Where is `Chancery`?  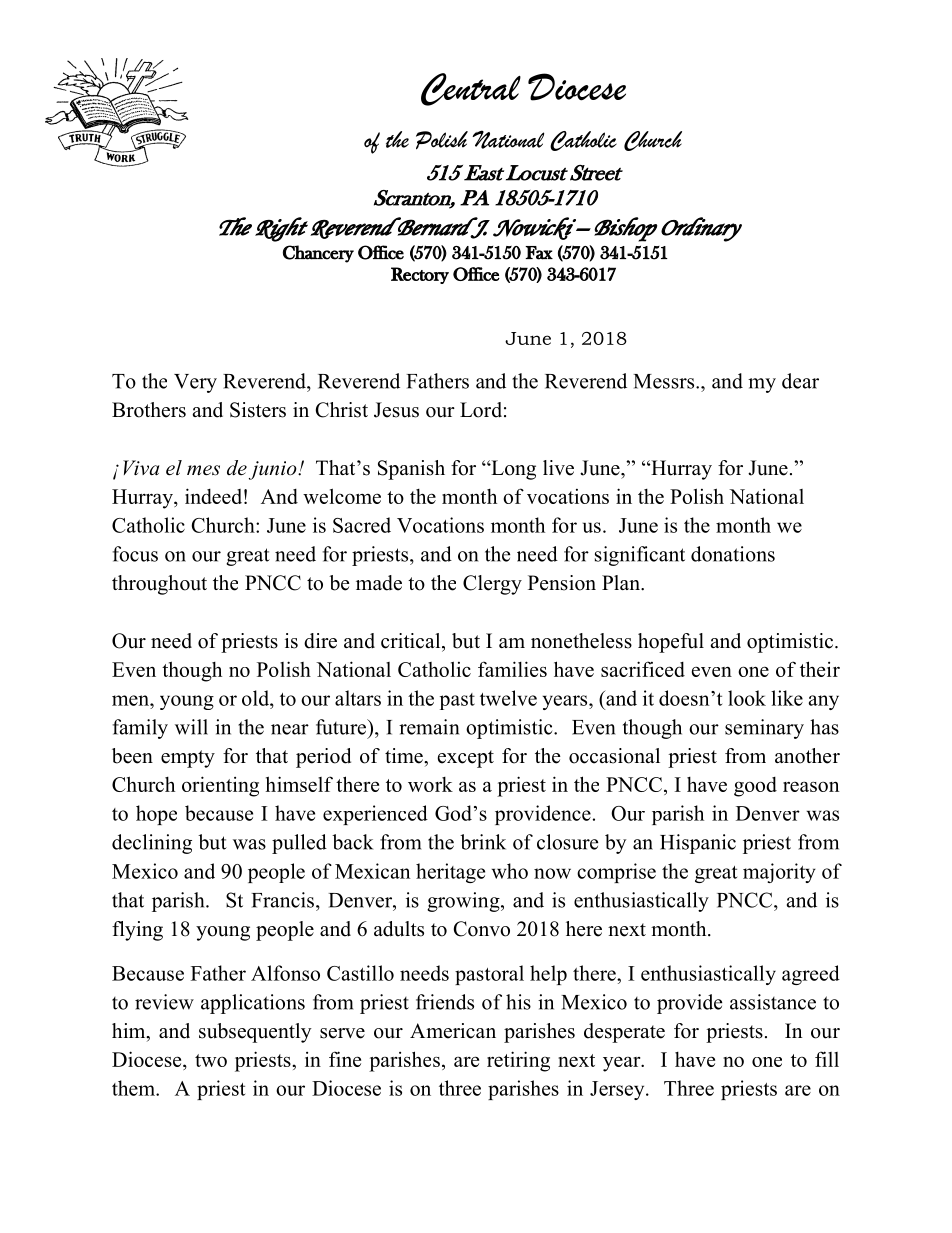 Chancery is located at coordinates (318, 254).
